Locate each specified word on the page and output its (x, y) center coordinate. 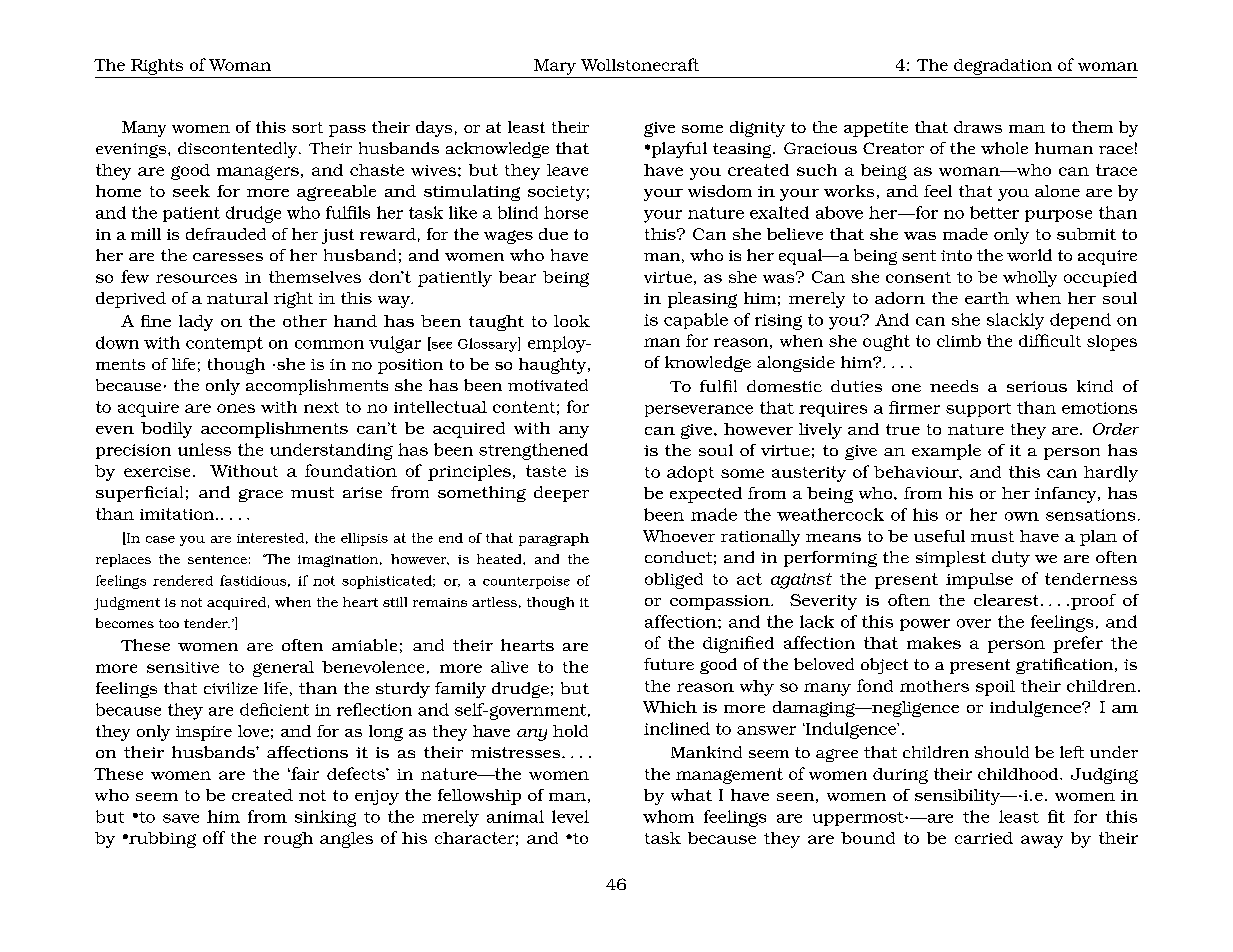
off (214, 837)
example (946, 452)
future (669, 664)
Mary (555, 67)
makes (934, 643)
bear (517, 277)
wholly (1030, 279)
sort (307, 127)
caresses (228, 257)
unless (204, 449)
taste (546, 471)
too (169, 623)
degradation (1003, 67)
